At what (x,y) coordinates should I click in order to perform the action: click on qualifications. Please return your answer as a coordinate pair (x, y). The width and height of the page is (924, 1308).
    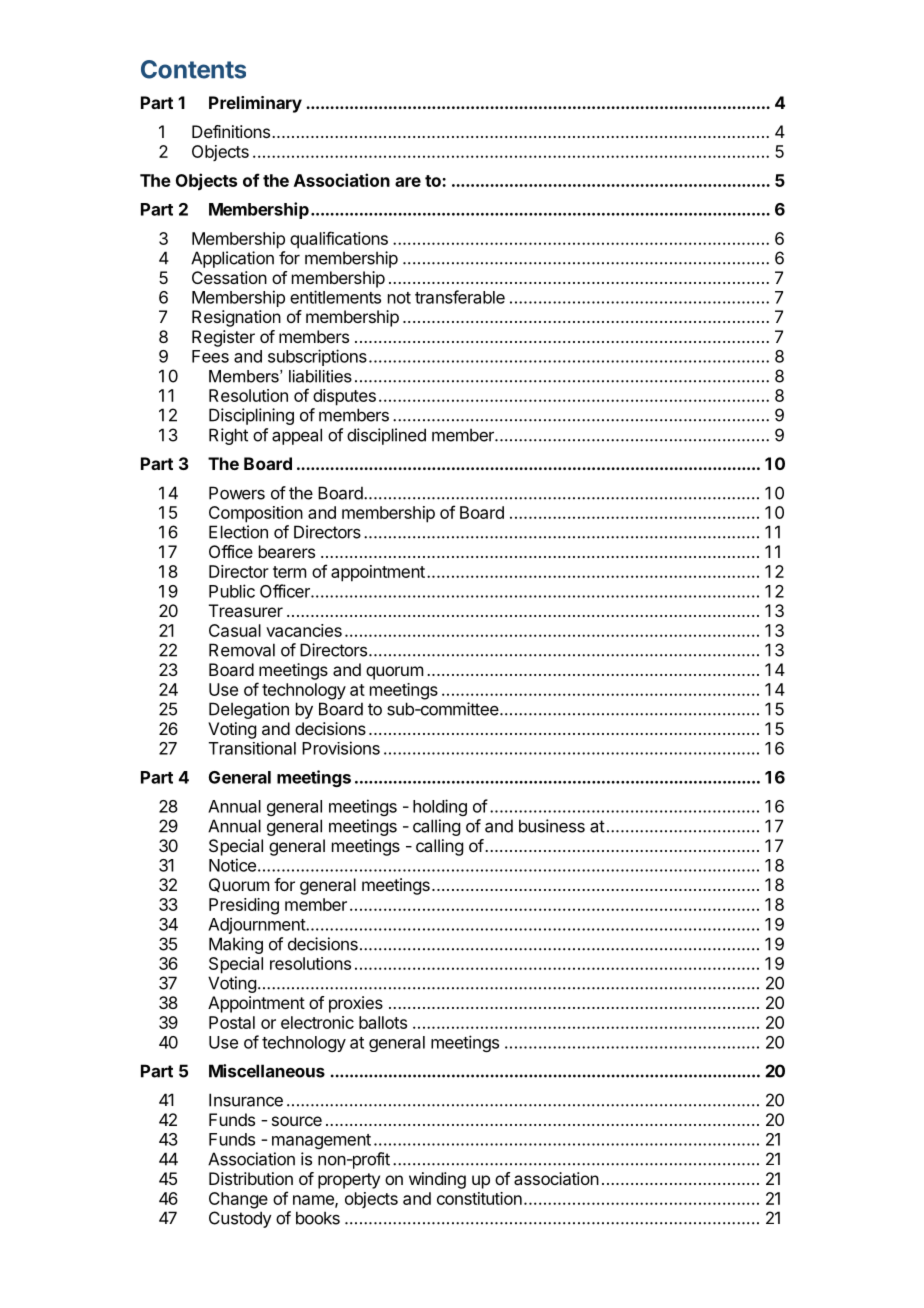
    Looking at the image, I should click on (339, 240).
